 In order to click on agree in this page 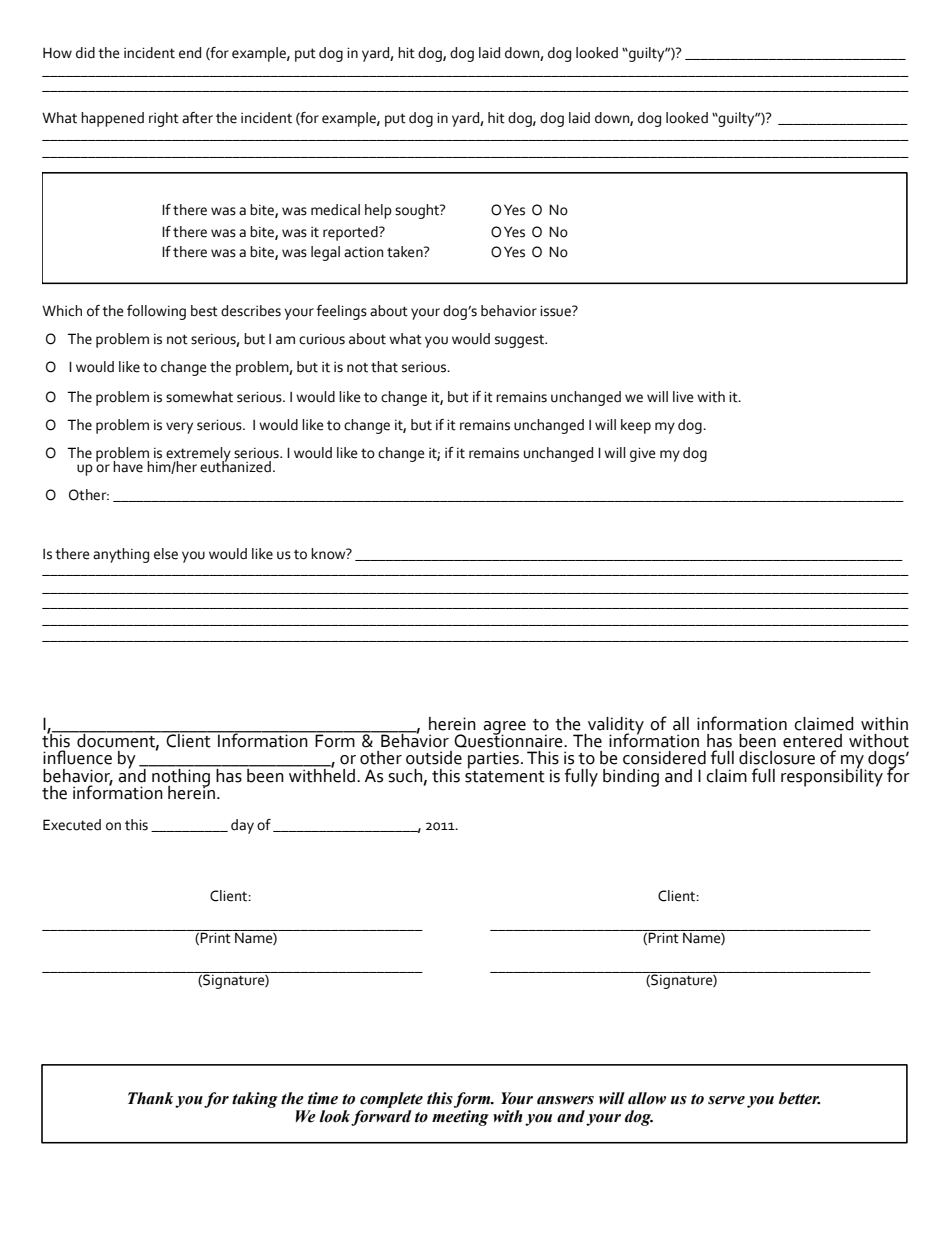, I will do `click(504, 729)`.
